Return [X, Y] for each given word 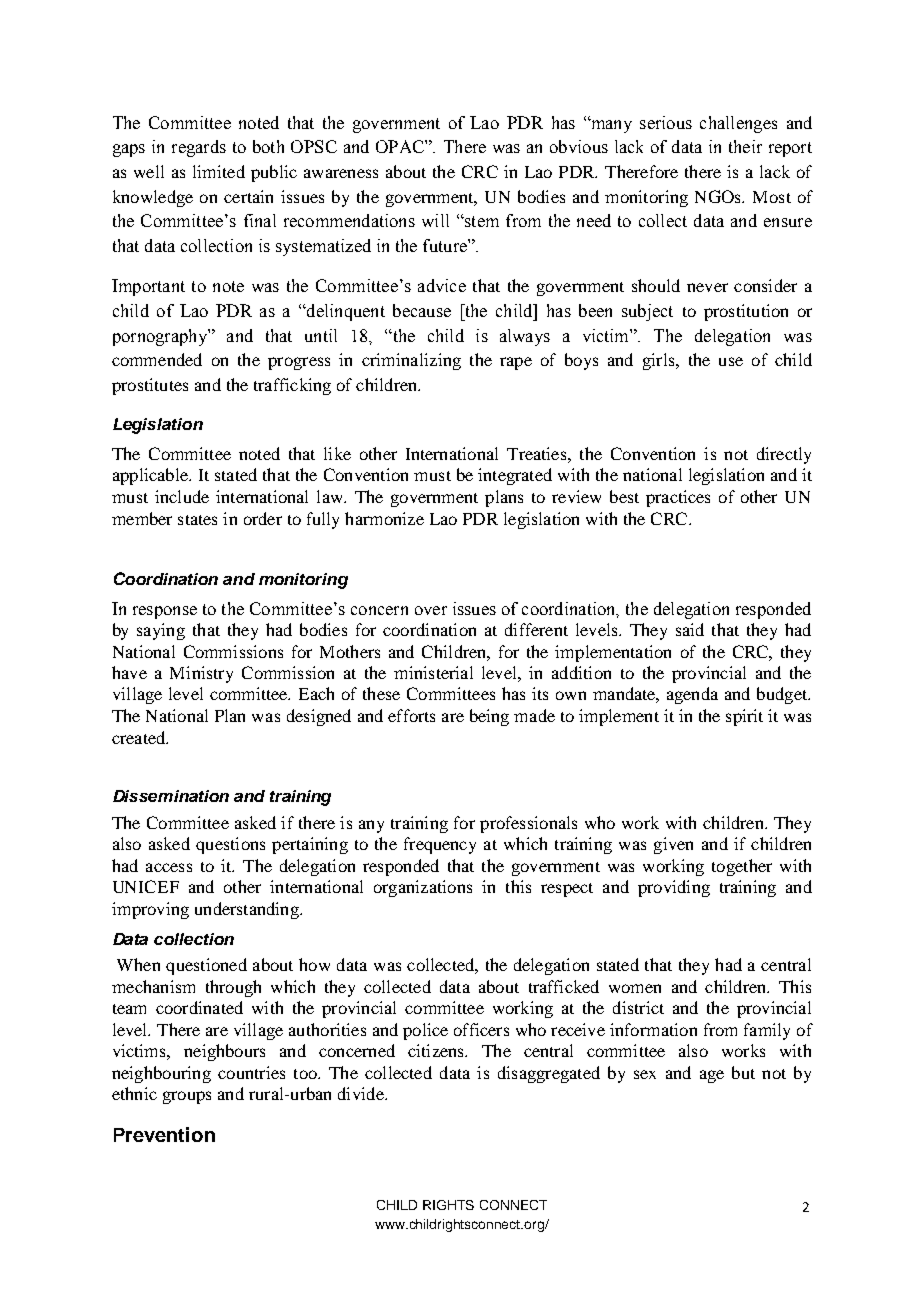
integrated [515, 476]
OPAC [401, 146]
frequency [440, 845]
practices [678, 498]
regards [199, 148]
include [182, 496]
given [673, 845]
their [745, 146]
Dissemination [171, 796]
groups [187, 1097]
